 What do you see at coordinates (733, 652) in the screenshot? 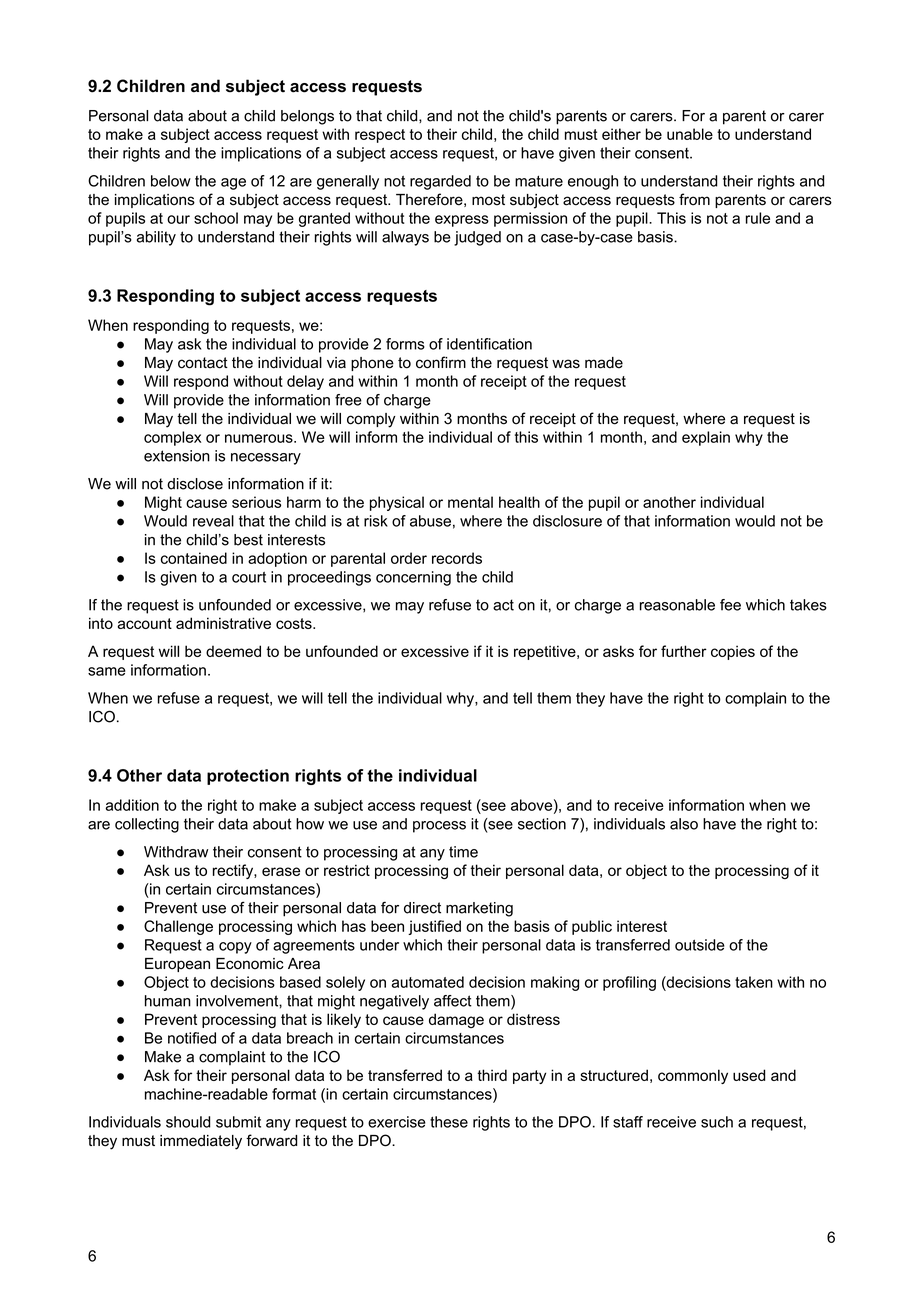
I see `copies` at bounding box center [733, 652].
